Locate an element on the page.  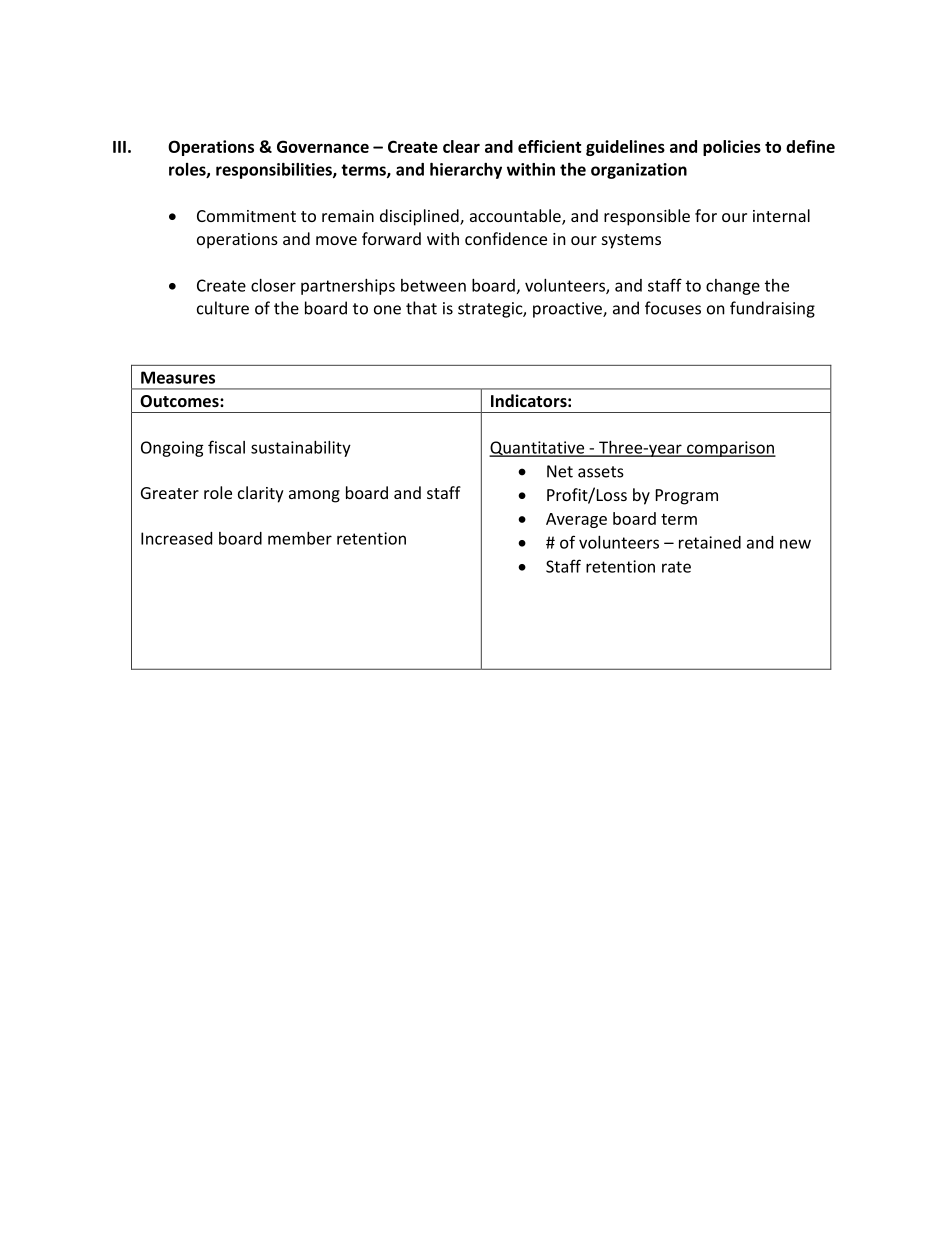
Measures is located at coordinates (178, 377).
